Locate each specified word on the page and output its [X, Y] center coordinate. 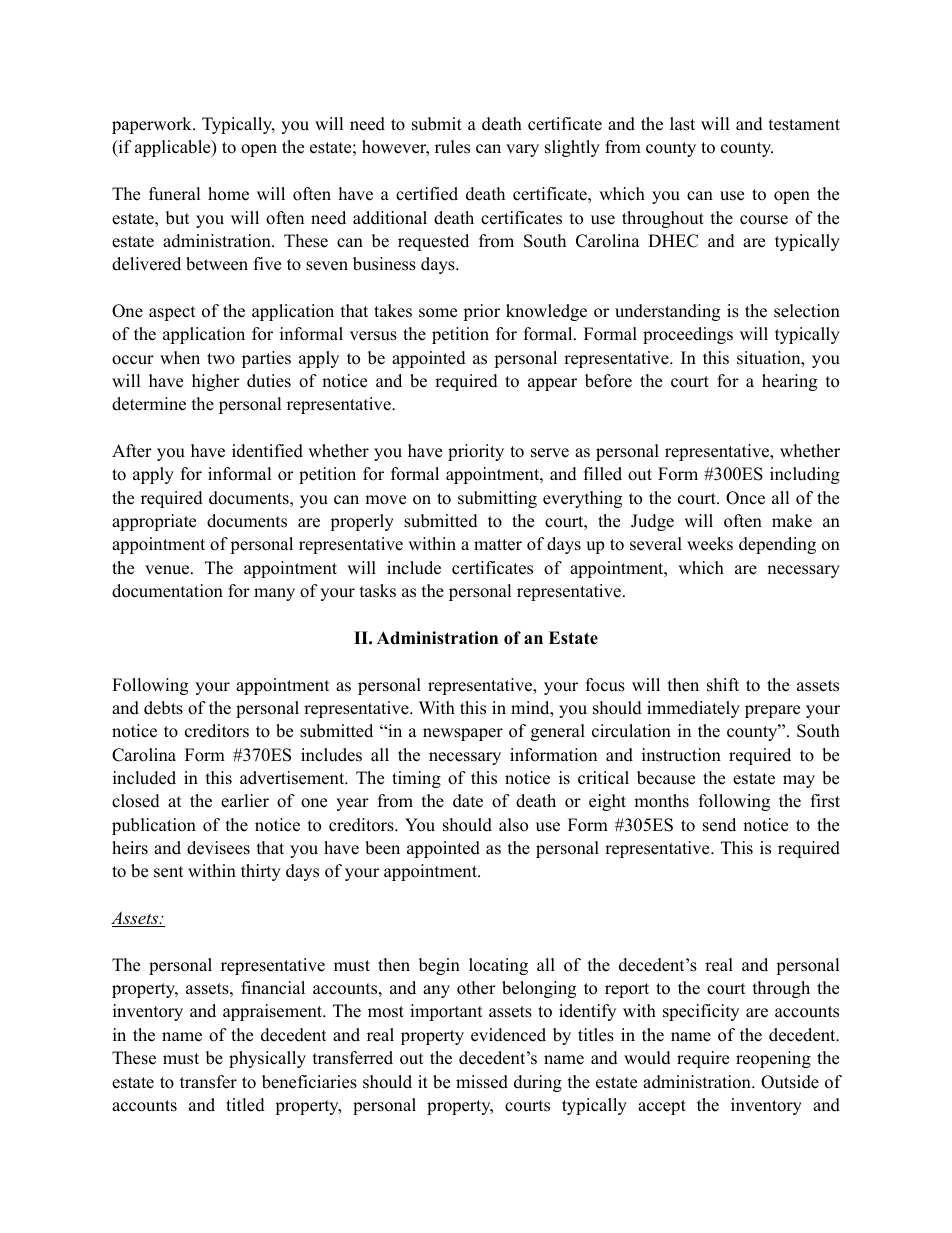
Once [745, 498]
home [228, 194]
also [513, 825]
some [438, 313]
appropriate [154, 522]
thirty [261, 872]
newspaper [463, 734]
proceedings [688, 335]
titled [245, 1105]
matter [498, 545]
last [682, 124]
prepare [772, 711]
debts [163, 708]
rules [452, 147]
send [719, 825]
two [221, 359]
